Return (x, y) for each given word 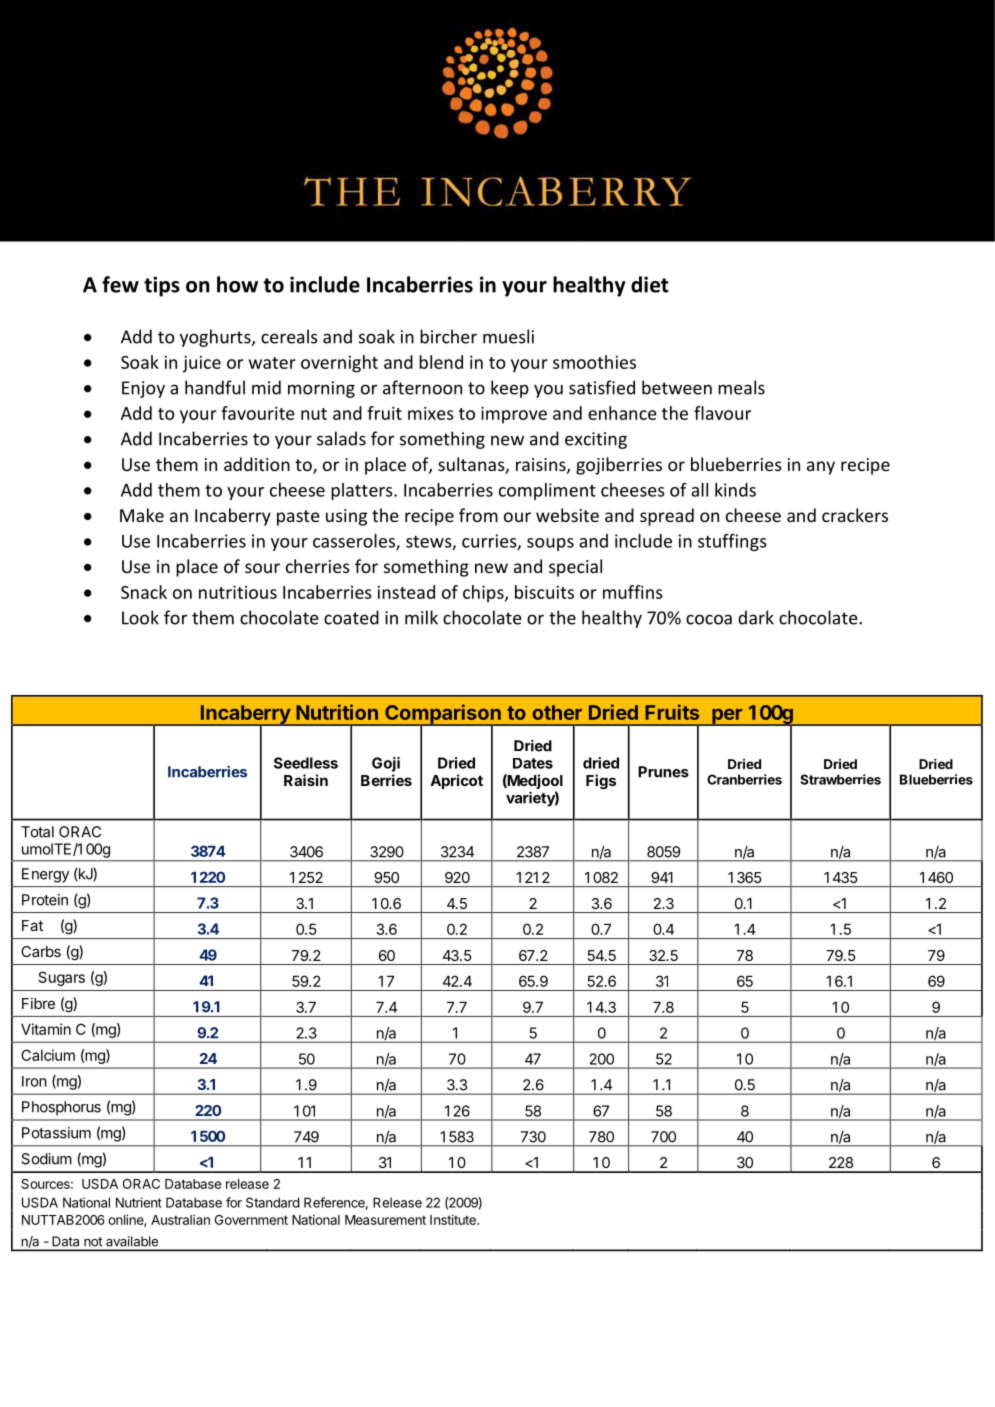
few (120, 284)
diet (650, 284)
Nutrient (139, 1202)
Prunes (663, 772)
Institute (454, 1219)
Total (37, 832)
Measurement (385, 1220)
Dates (533, 763)
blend (441, 362)
